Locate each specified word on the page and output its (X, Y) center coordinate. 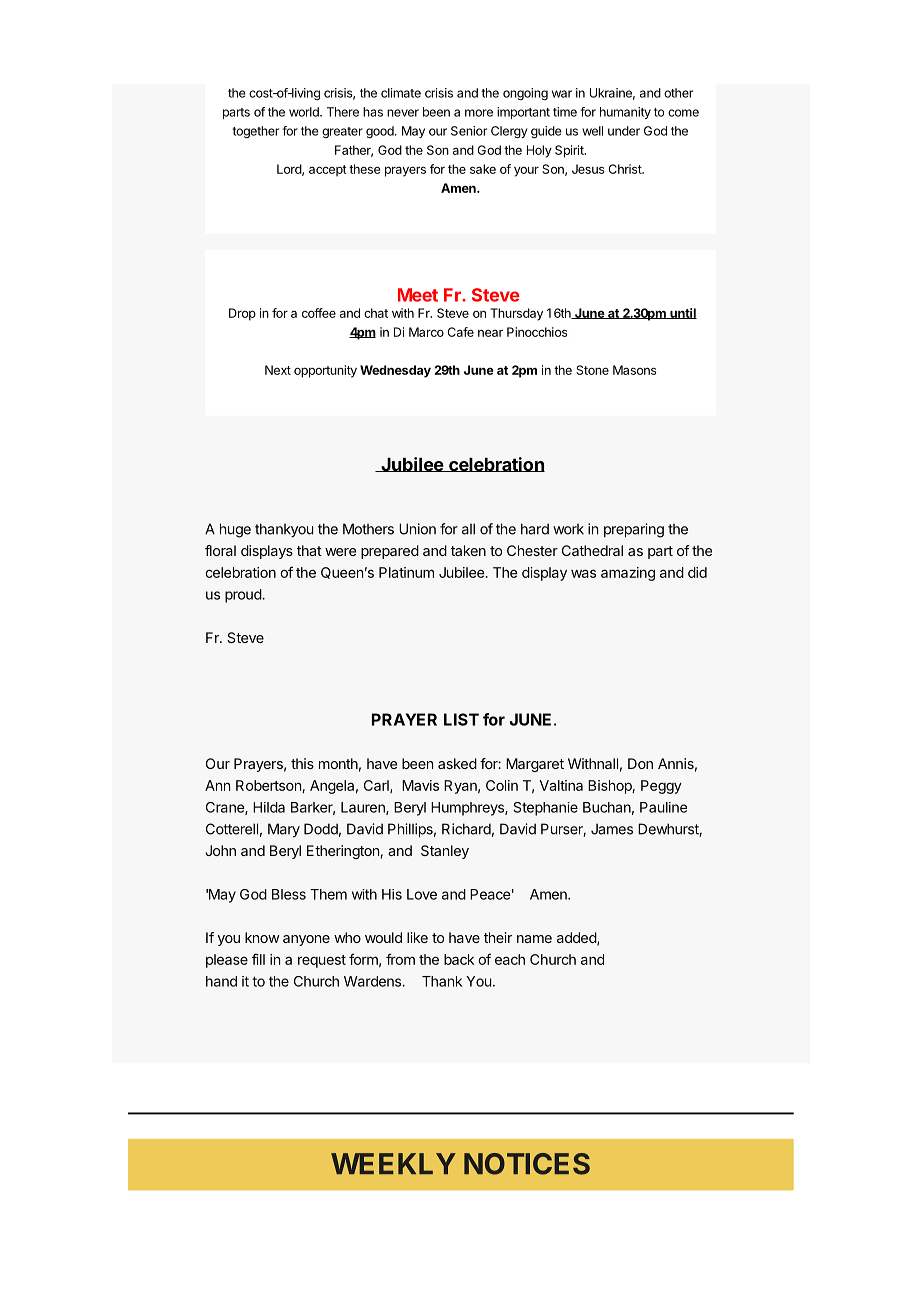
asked (457, 763)
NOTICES (527, 1164)
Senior (469, 131)
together (255, 132)
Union (417, 529)
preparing (634, 530)
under (624, 131)
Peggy (661, 787)
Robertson (269, 786)
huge (235, 530)
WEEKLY (393, 1163)
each (510, 959)
